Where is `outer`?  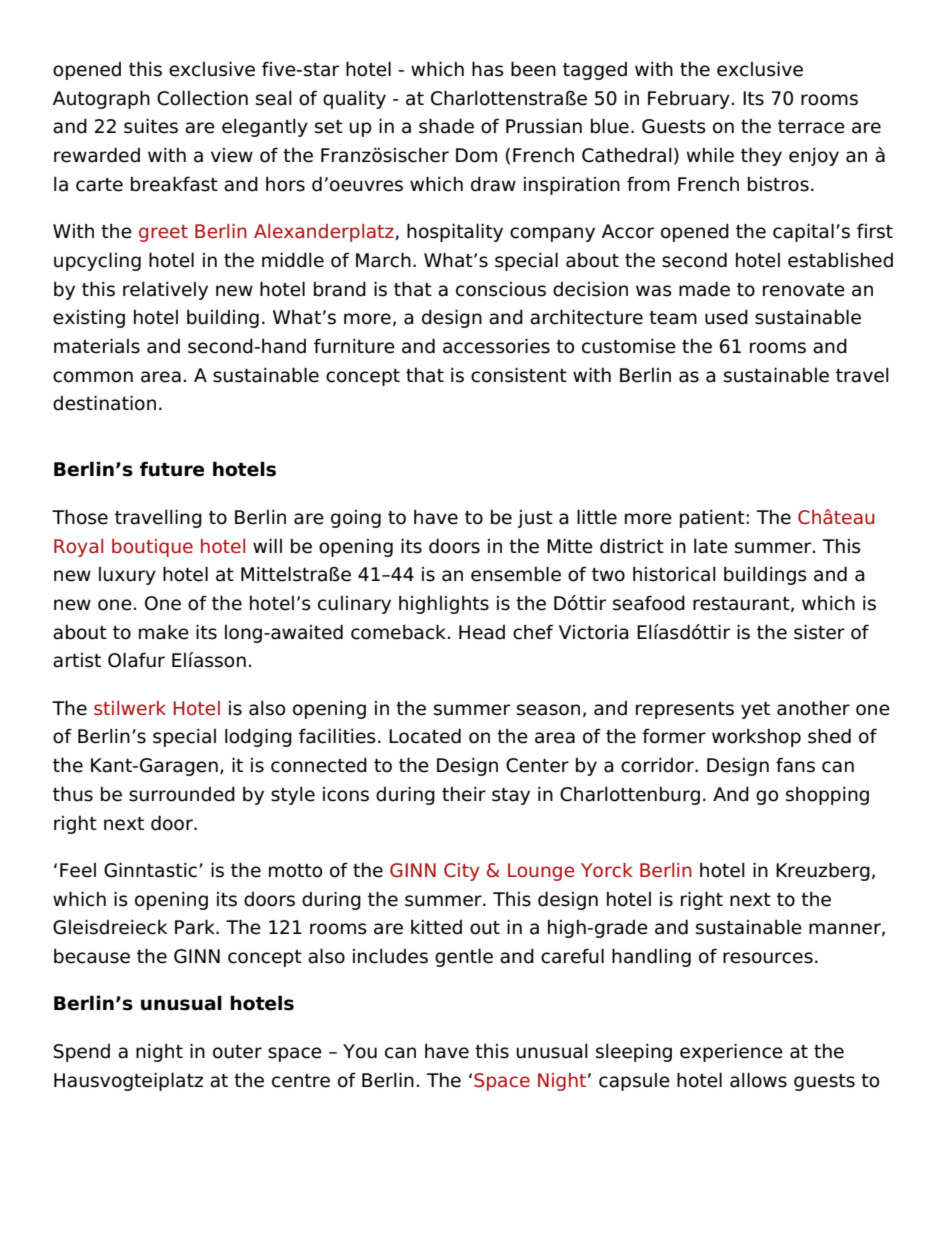 outer is located at coordinates (237, 1052).
